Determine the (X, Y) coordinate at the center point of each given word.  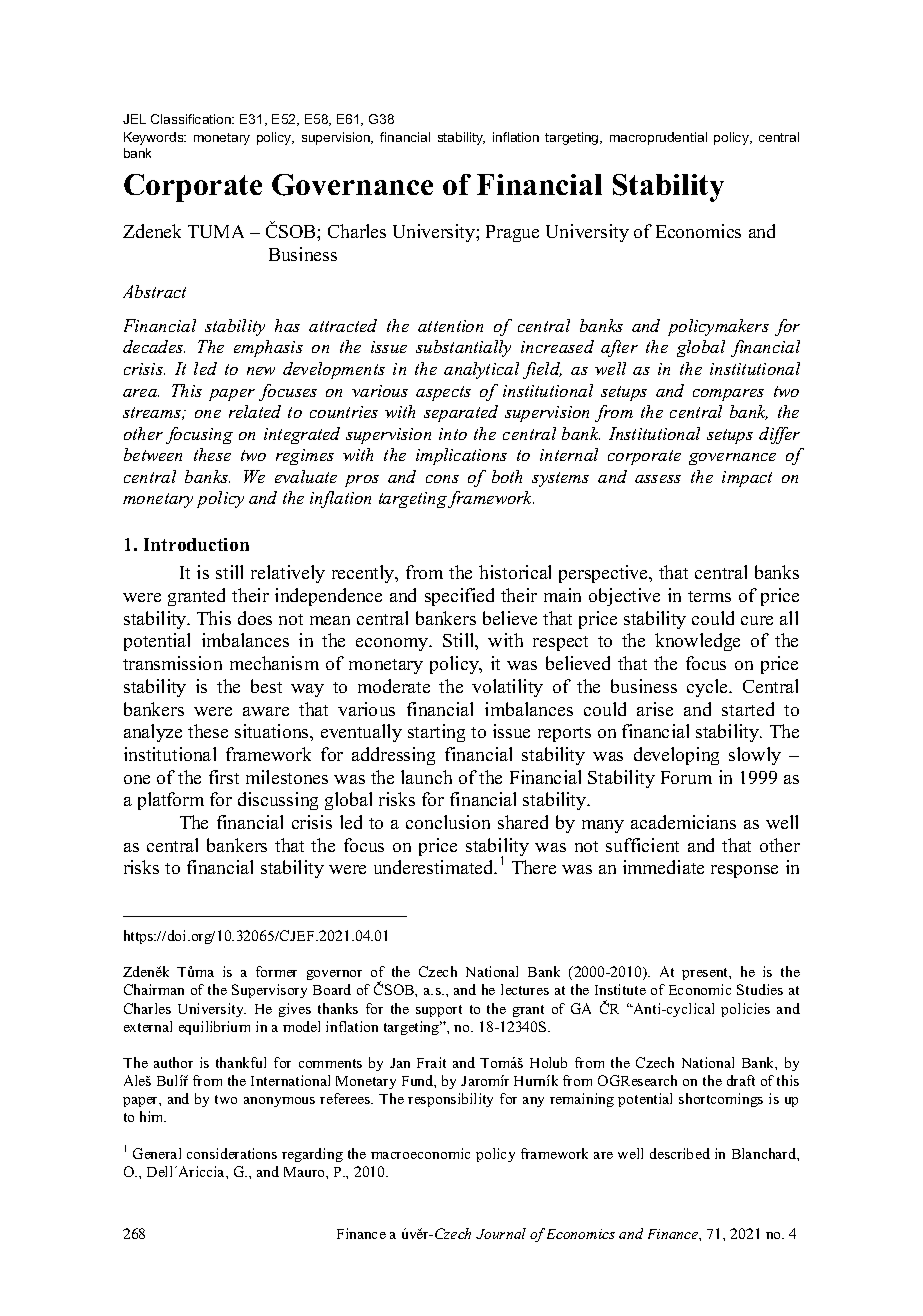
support (439, 1011)
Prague (512, 233)
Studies (760, 989)
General (157, 1153)
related (255, 411)
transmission (172, 663)
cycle (708, 688)
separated (461, 413)
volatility (507, 688)
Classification (192, 119)
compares (728, 395)
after (619, 348)
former (276, 971)
